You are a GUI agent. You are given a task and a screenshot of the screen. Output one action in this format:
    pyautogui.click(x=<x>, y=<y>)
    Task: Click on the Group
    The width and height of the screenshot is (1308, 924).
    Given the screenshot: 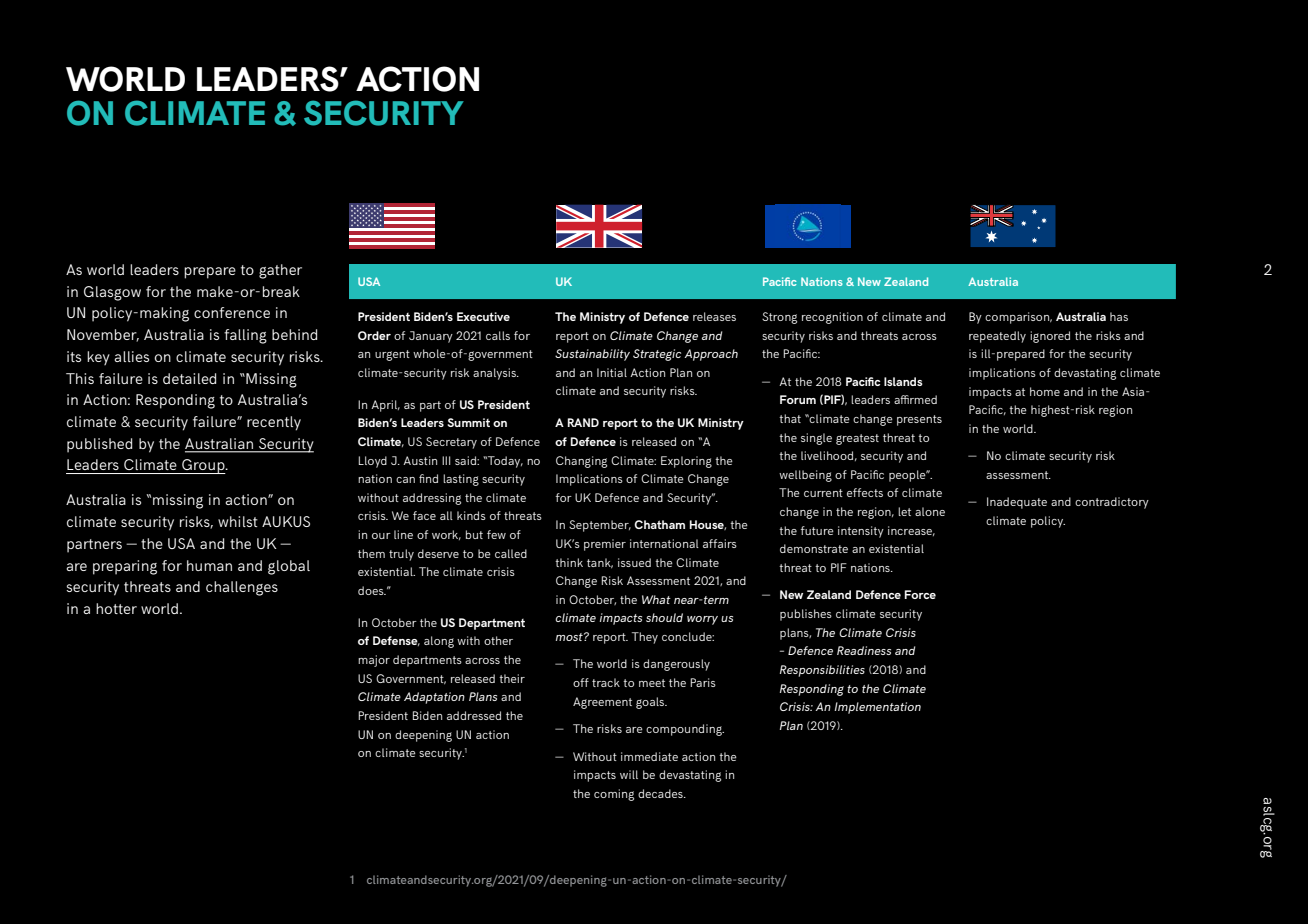 What is the action you would take?
    pyautogui.click(x=203, y=466)
